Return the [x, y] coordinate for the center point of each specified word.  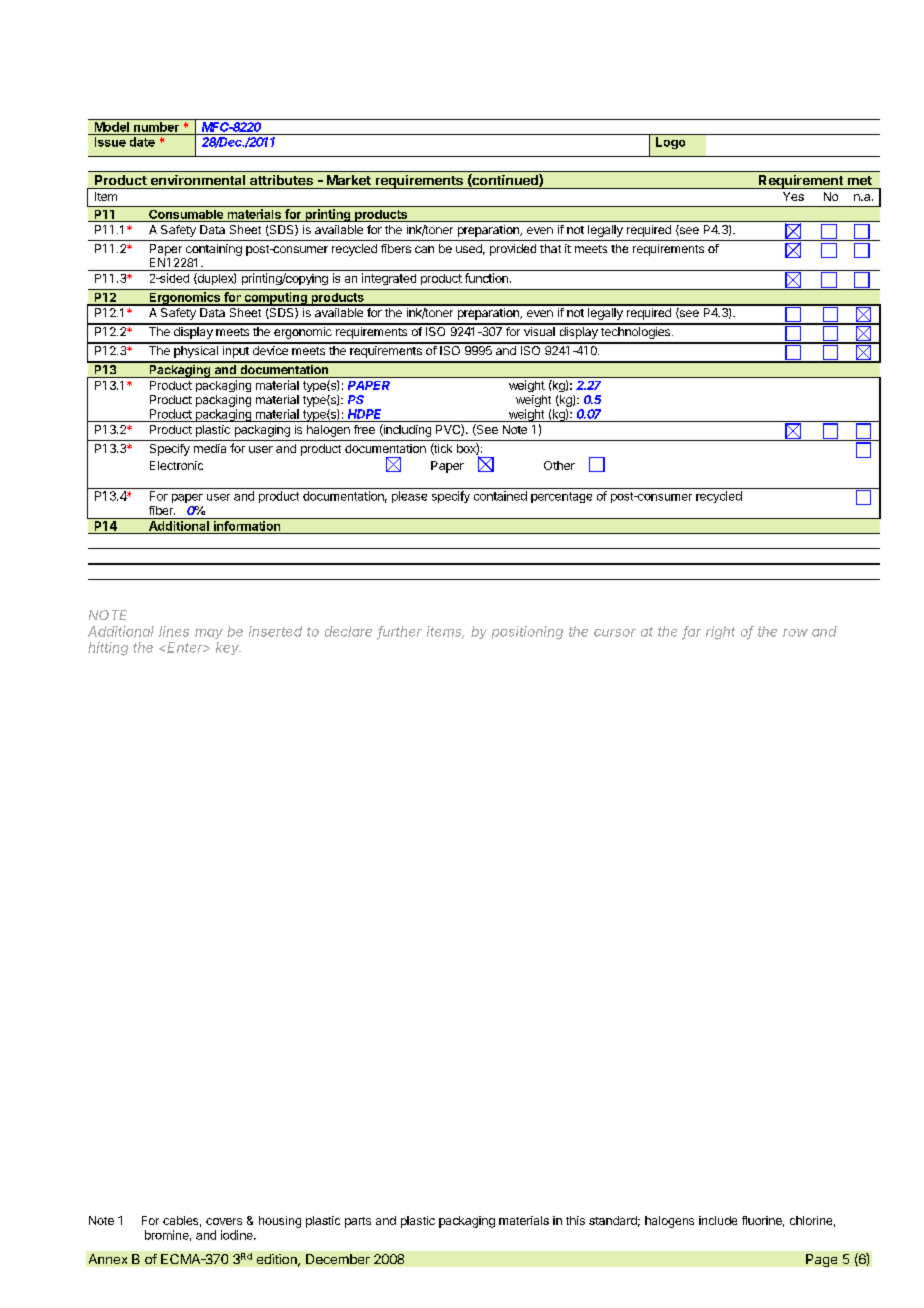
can [424, 249]
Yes [793, 196]
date [142, 142]
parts [358, 1222]
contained [500, 496]
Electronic [176, 465]
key [228, 648]
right [720, 633]
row [795, 633]
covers [224, 1221]
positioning [527, 633]
